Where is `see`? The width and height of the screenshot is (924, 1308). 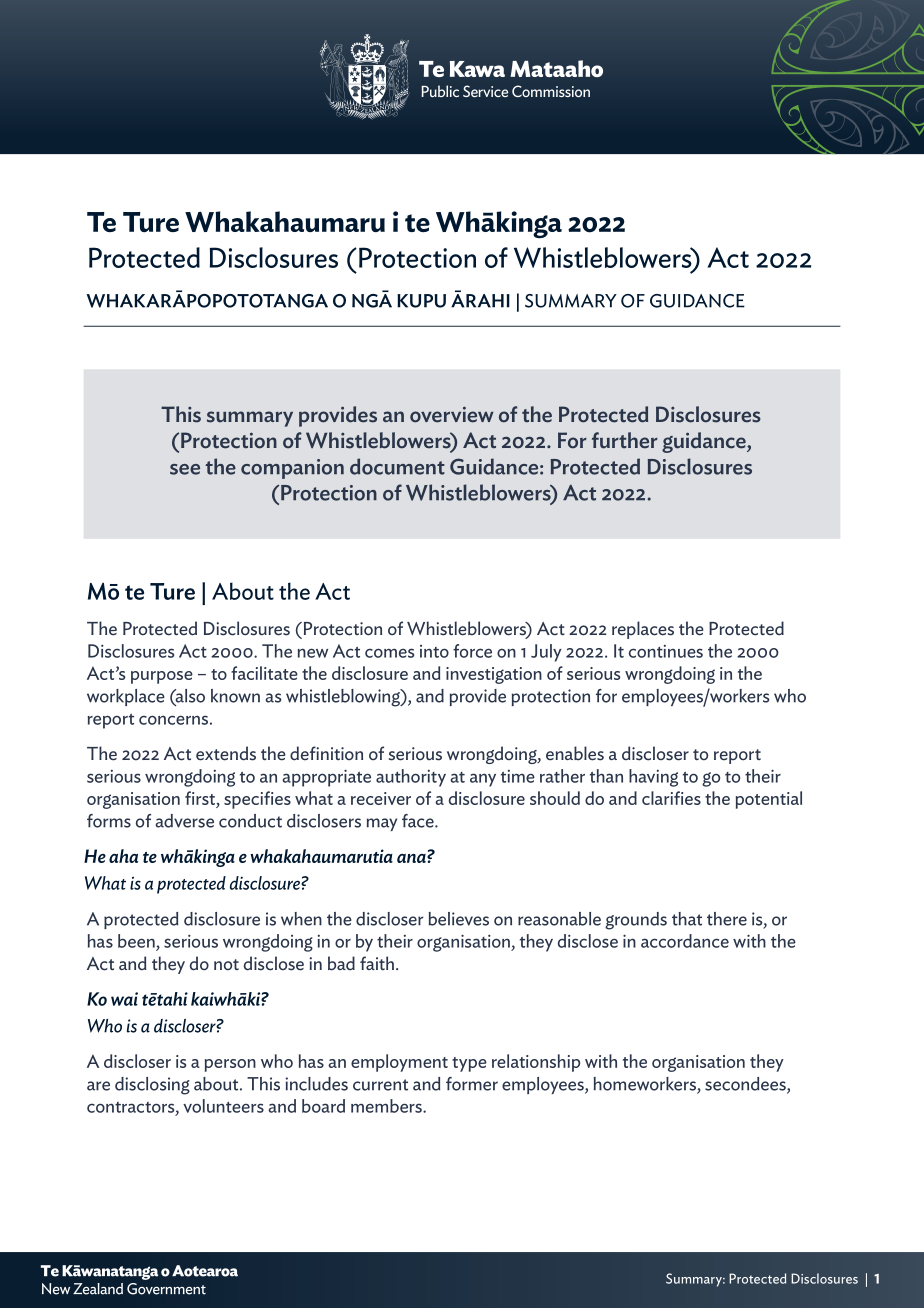
see is located at coordinates (185, 469).
